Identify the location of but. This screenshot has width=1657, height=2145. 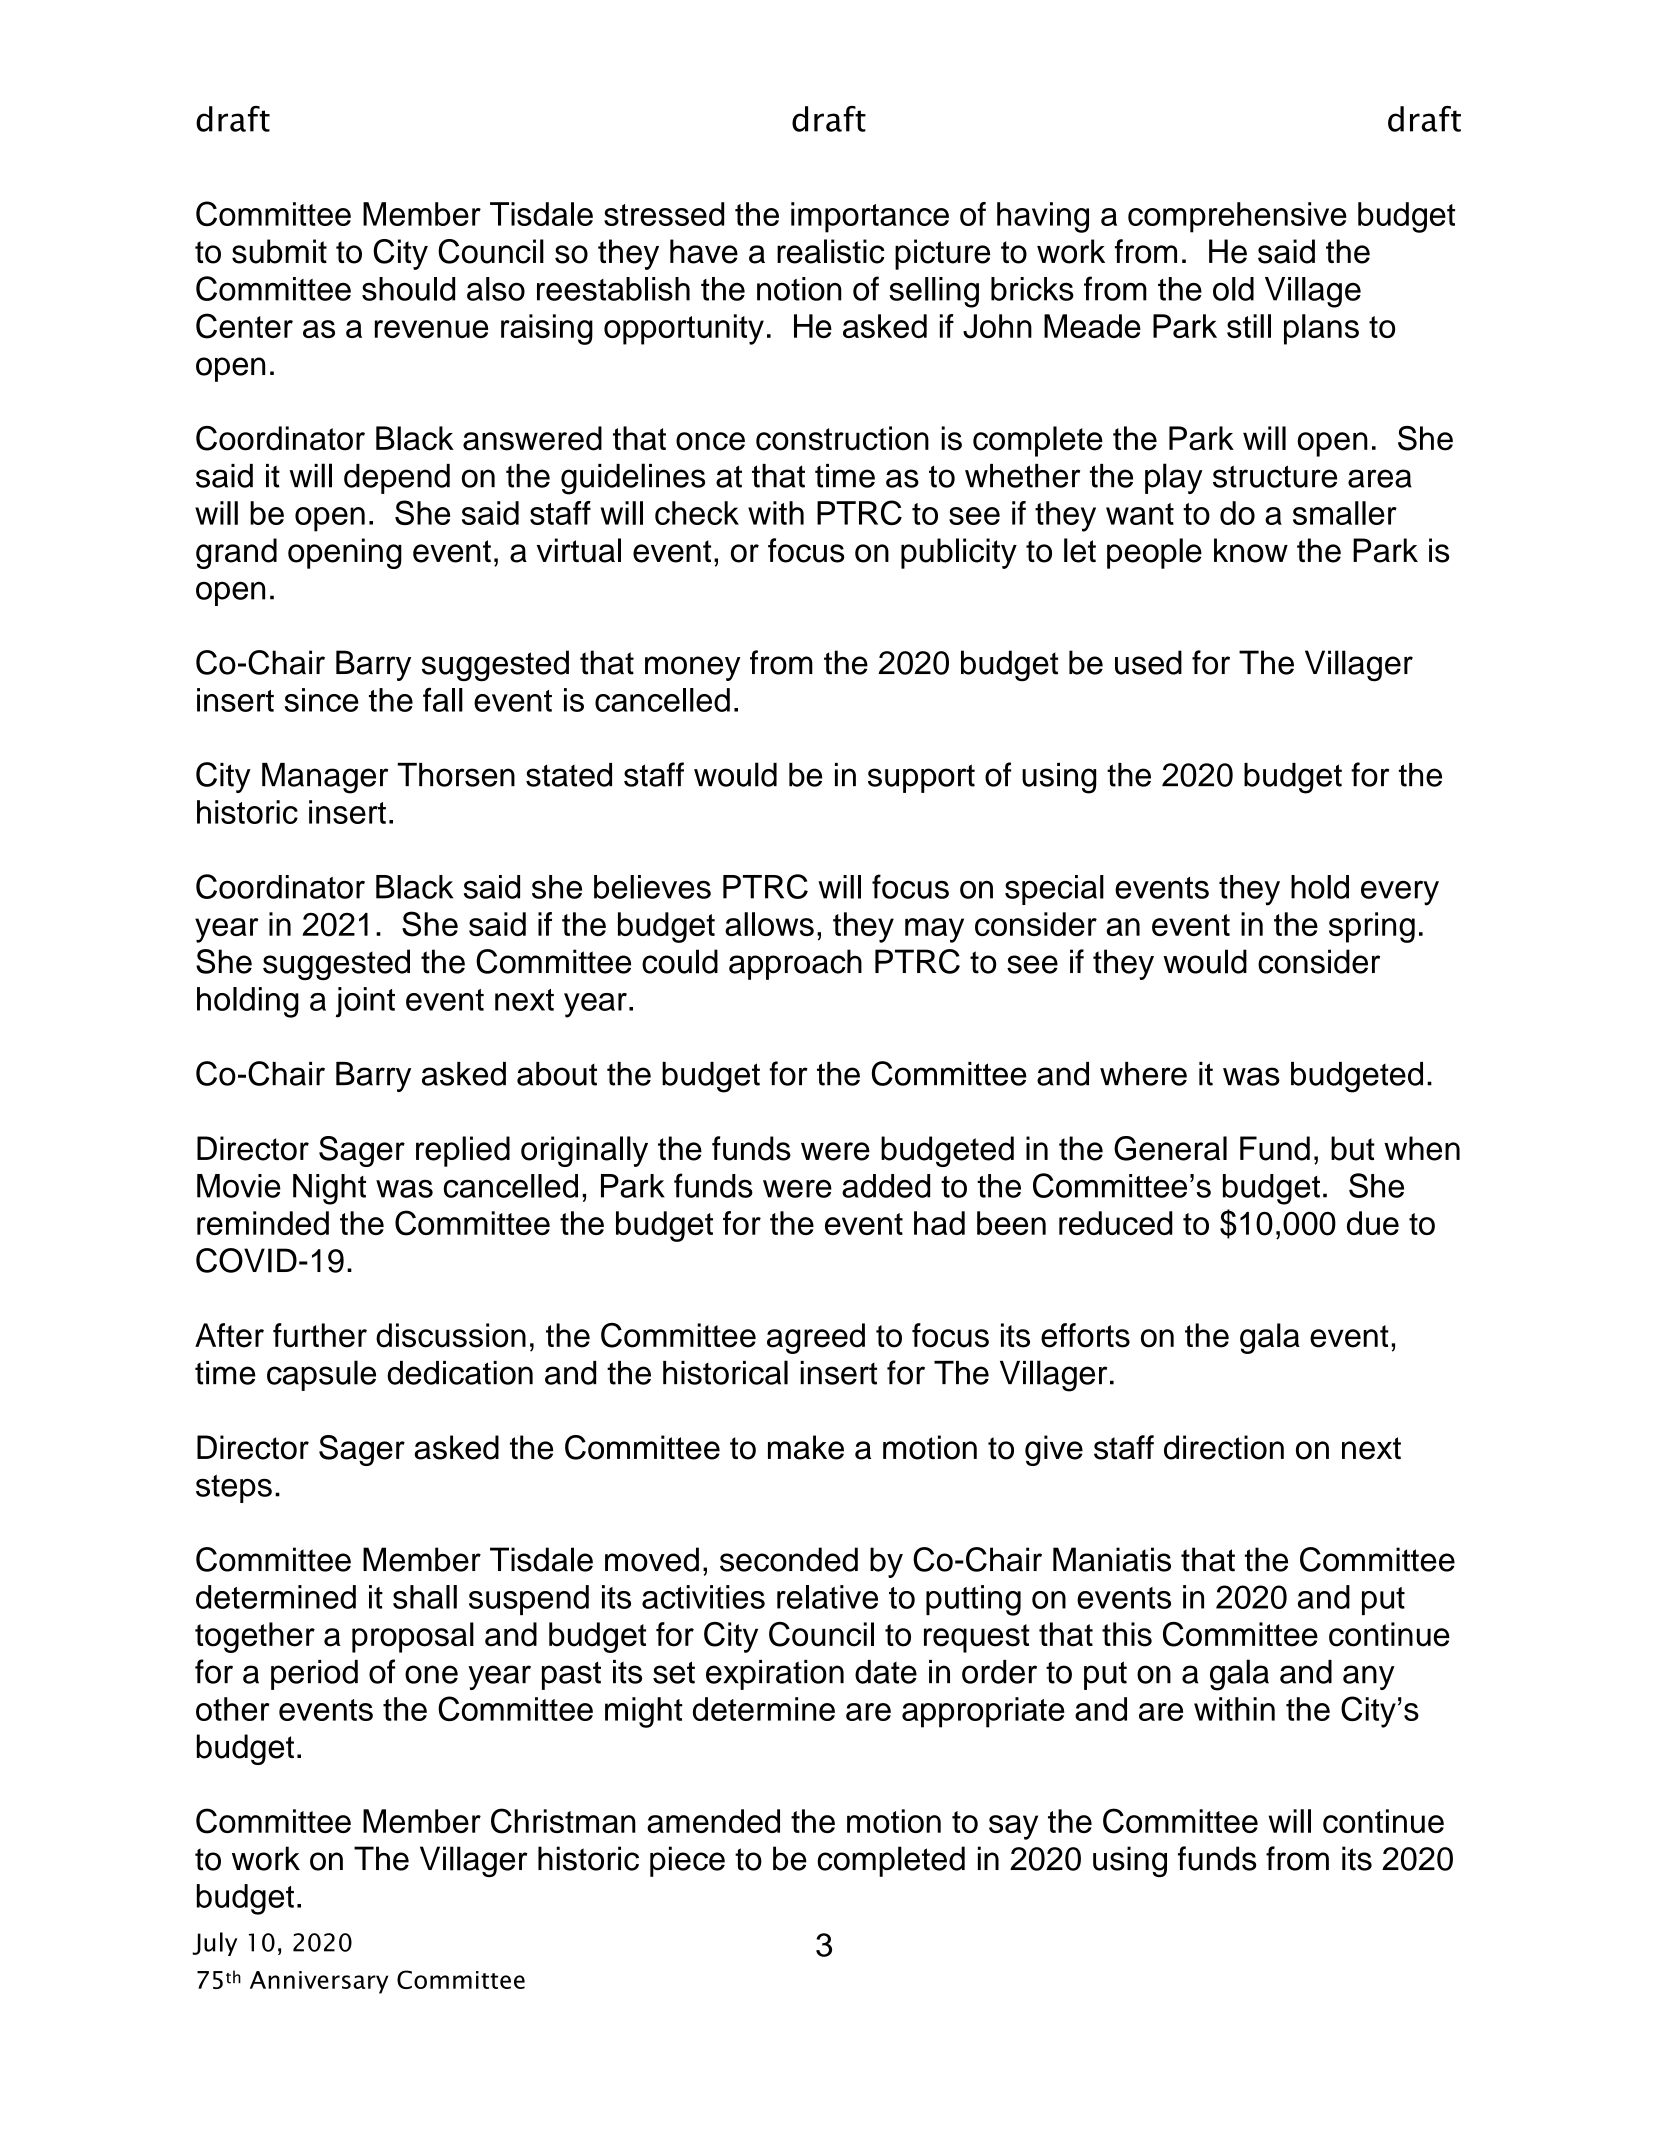
(1353, 1148).
